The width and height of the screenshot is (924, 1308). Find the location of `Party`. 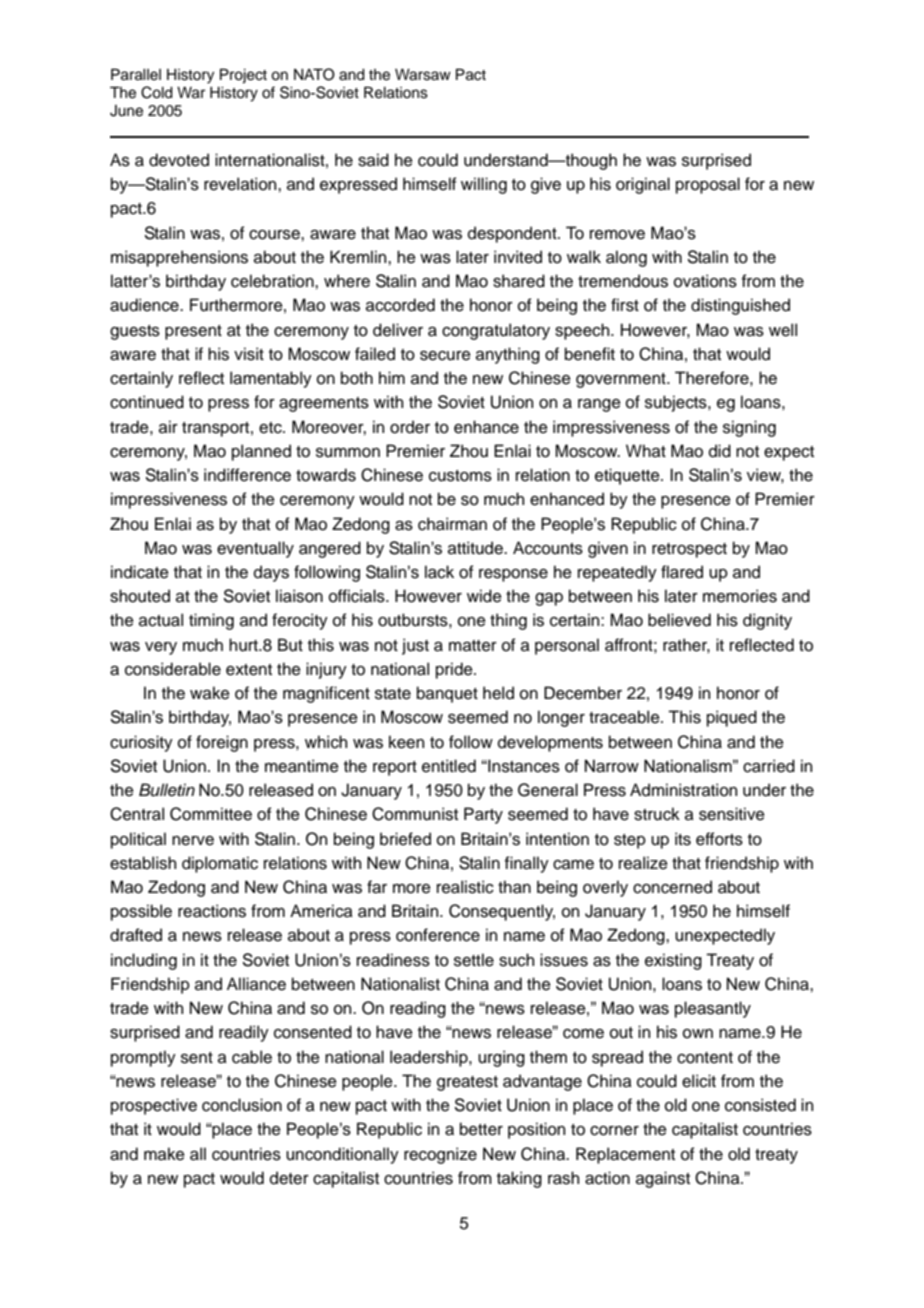

Party is located at coordinates (483, 815).
